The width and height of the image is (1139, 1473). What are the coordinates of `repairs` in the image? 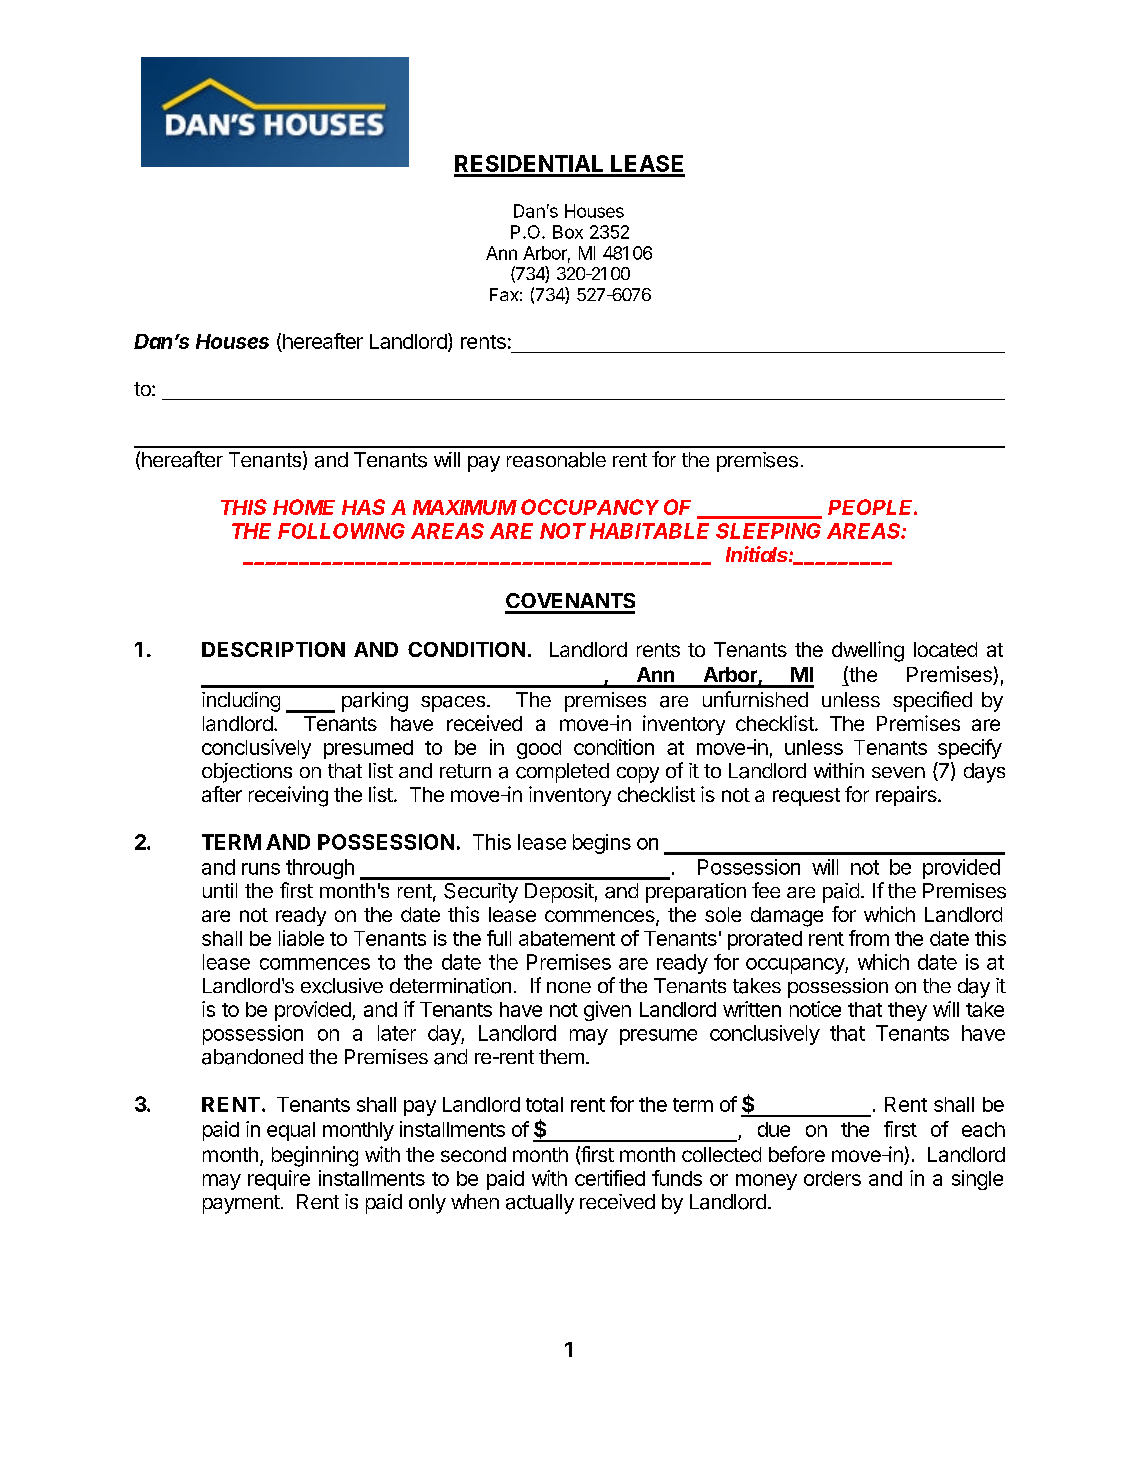 It's located at (907, 796).
